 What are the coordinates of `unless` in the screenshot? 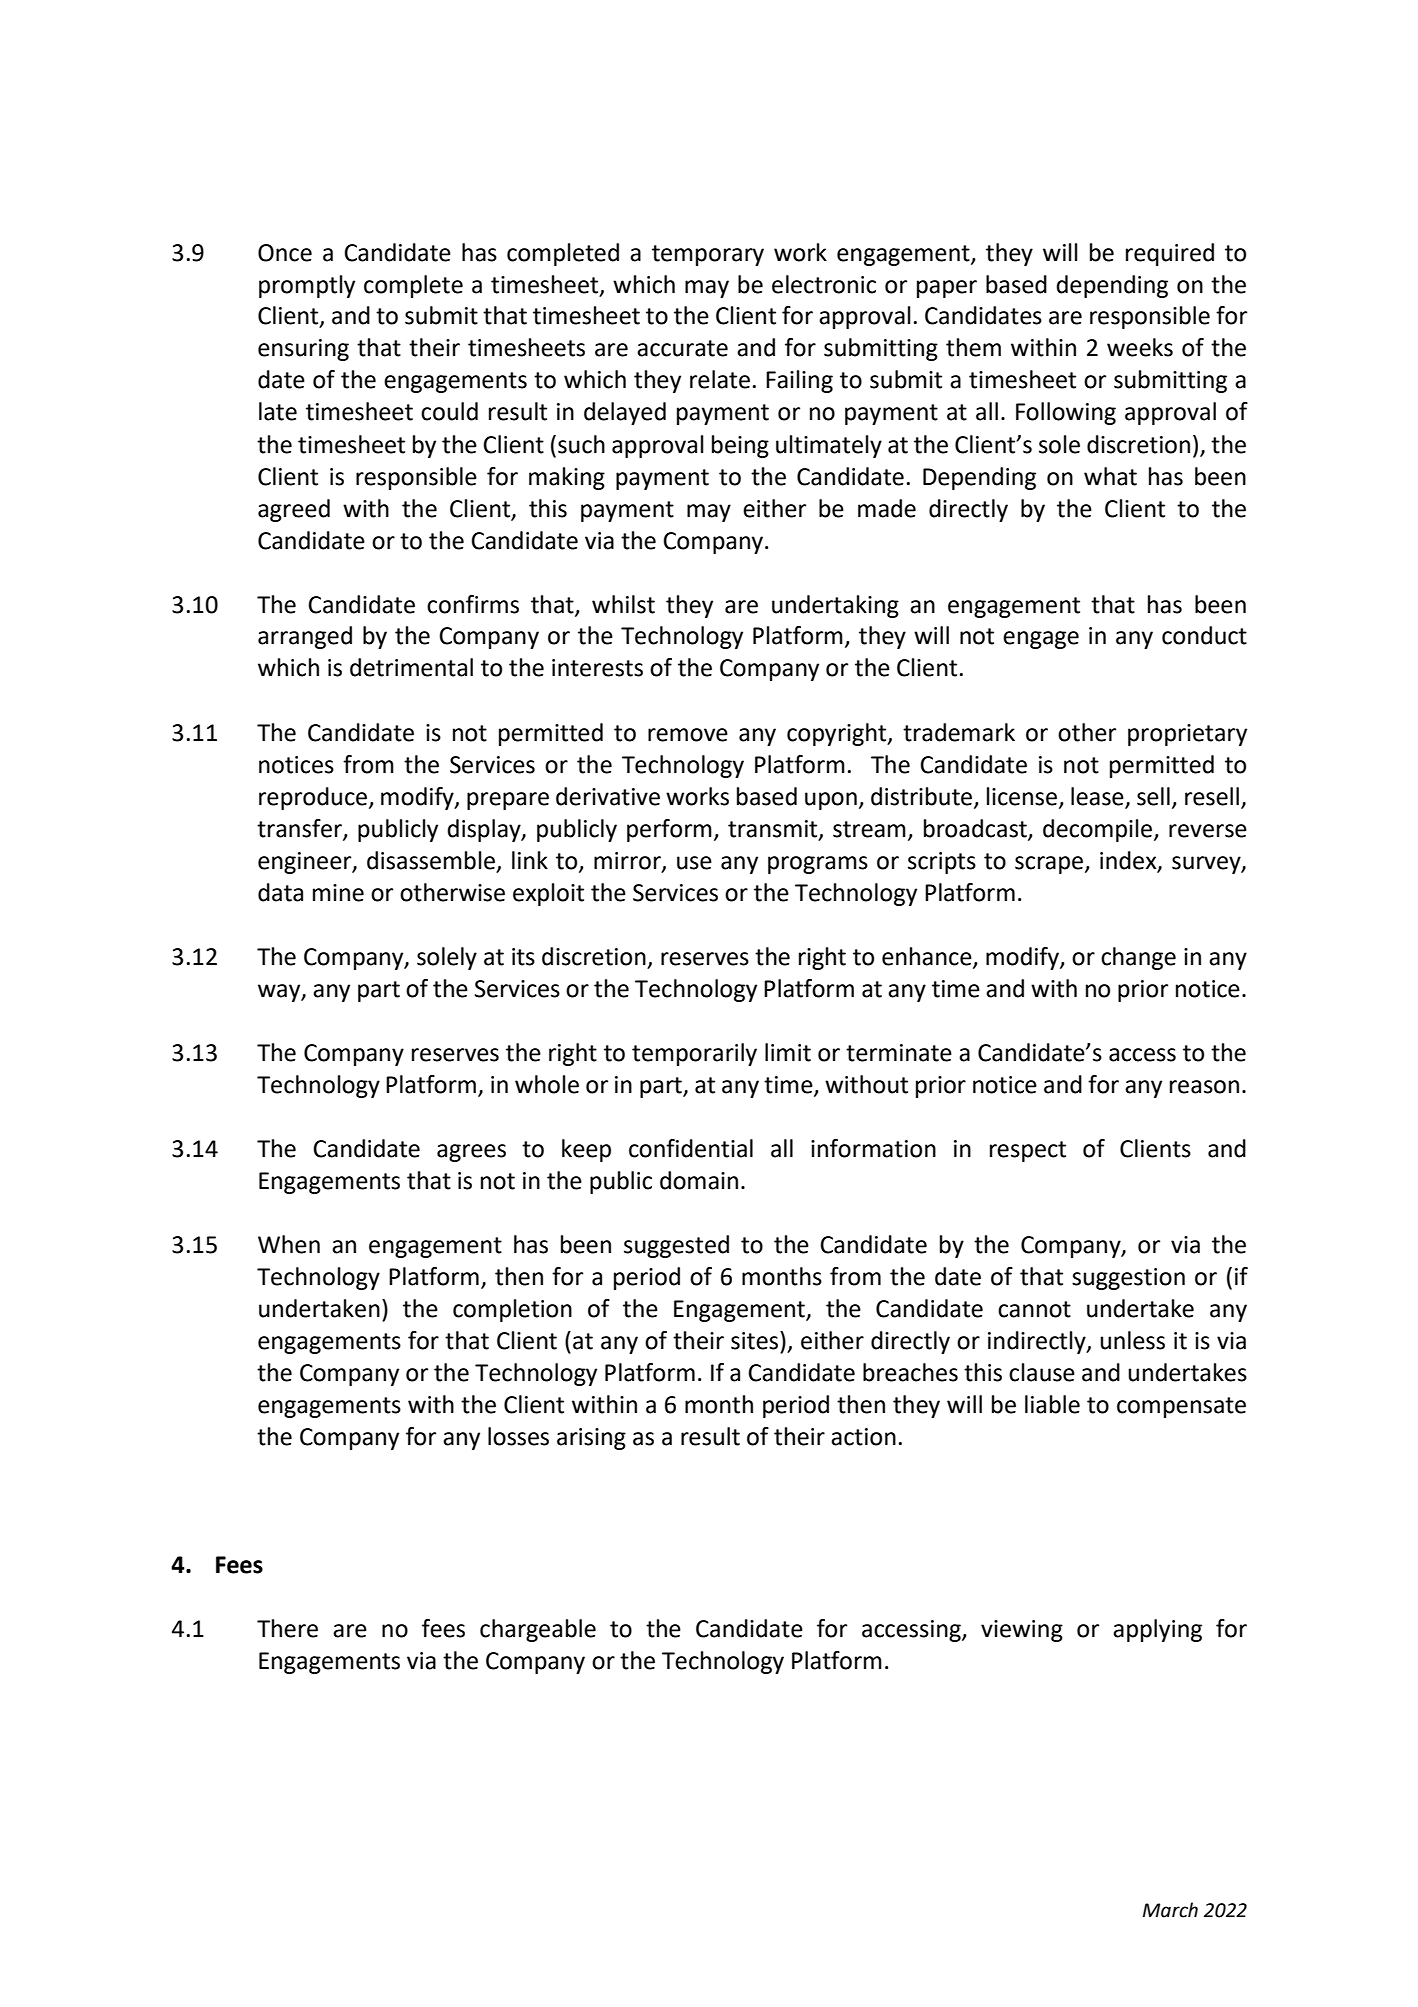 It's located at (1132, 1340).
